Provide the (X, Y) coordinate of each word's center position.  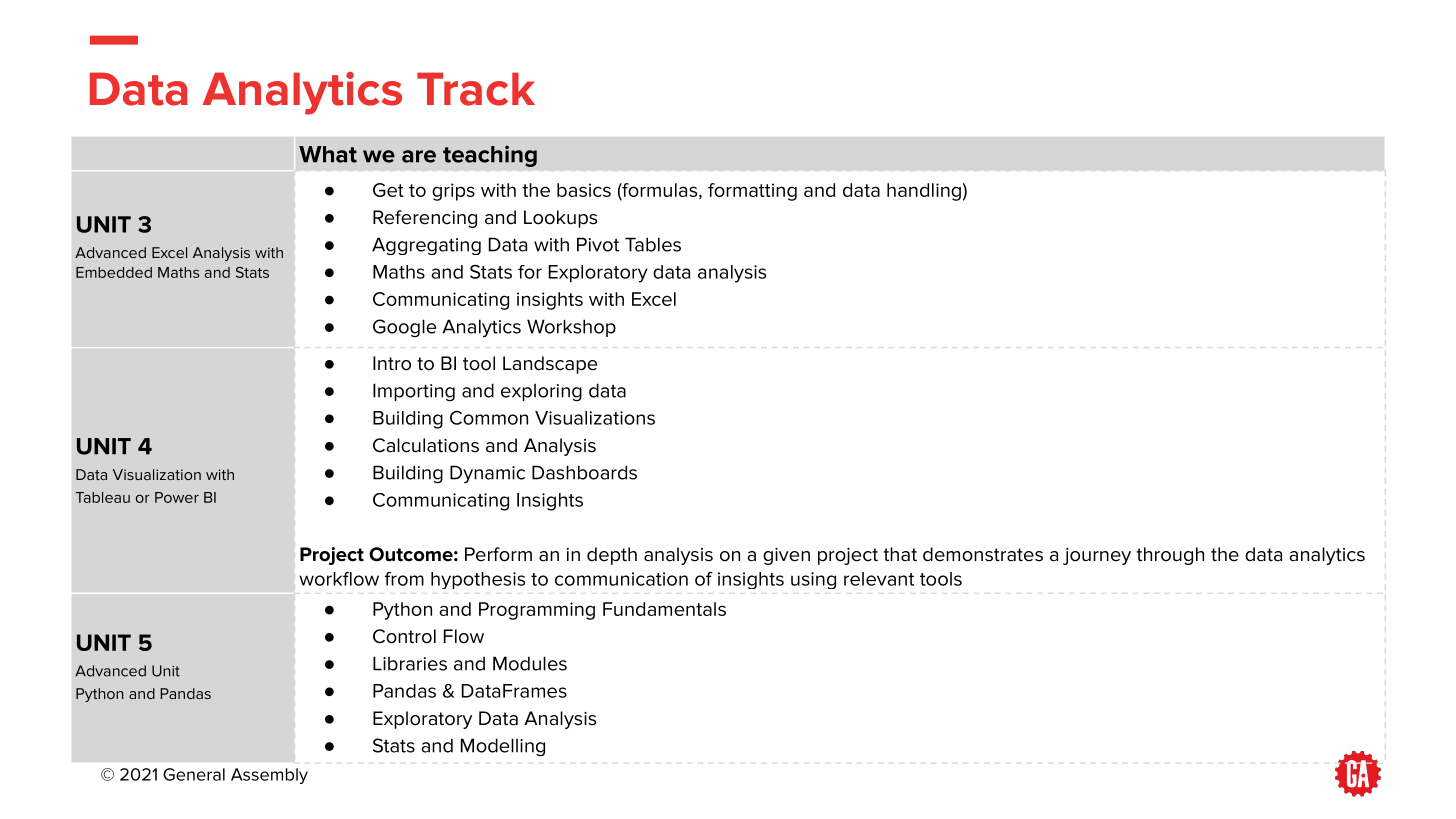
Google (404, 328)
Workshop (571, 328)
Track (476, 89)
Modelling (503, 747)
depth (612, 556)
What (328, 154)
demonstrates (983, 554)
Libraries (410, 663)
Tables (653, 244)
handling (924, 192)
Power (177, 497)
